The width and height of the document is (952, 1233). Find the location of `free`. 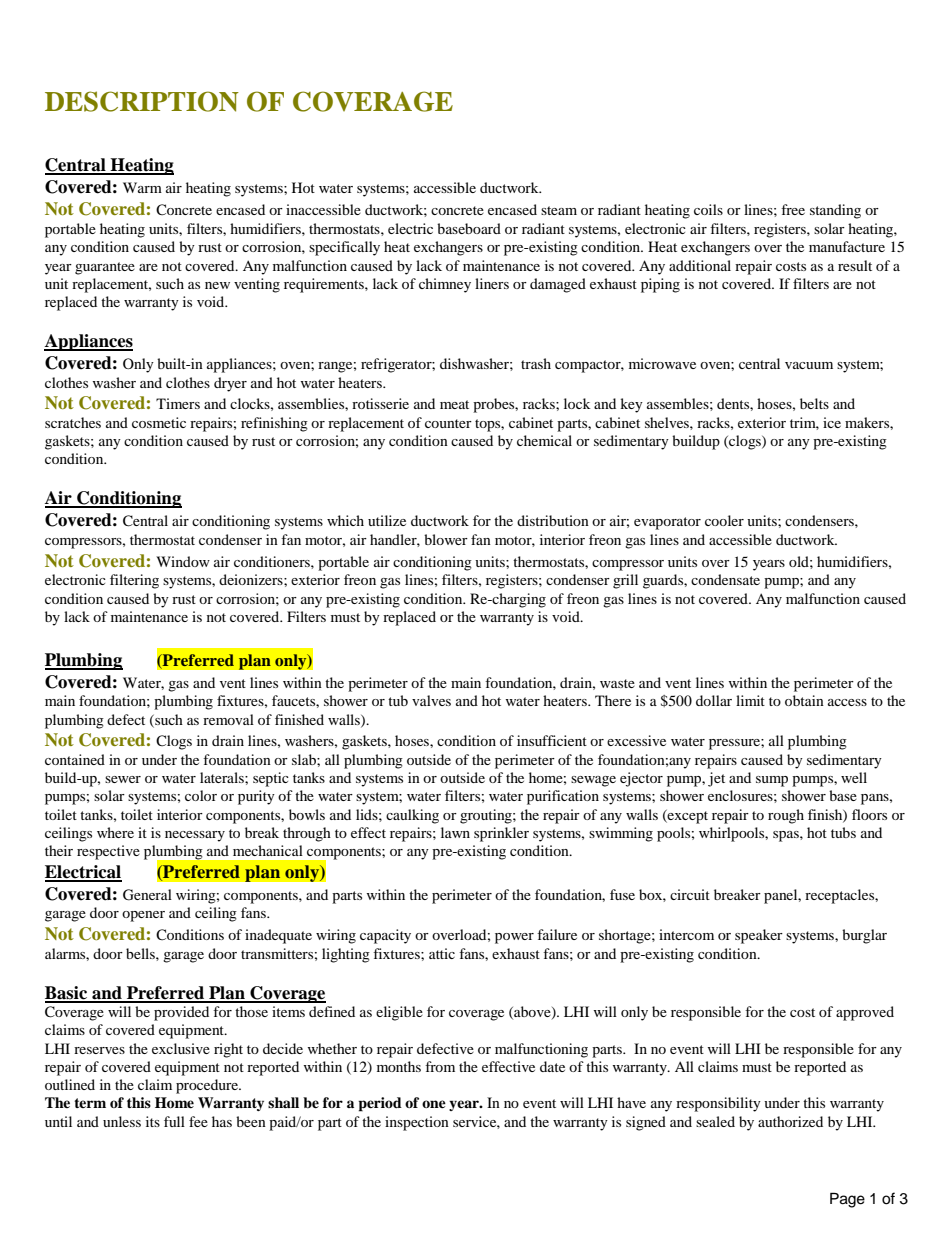

free is located at coordinates (793, 209).
